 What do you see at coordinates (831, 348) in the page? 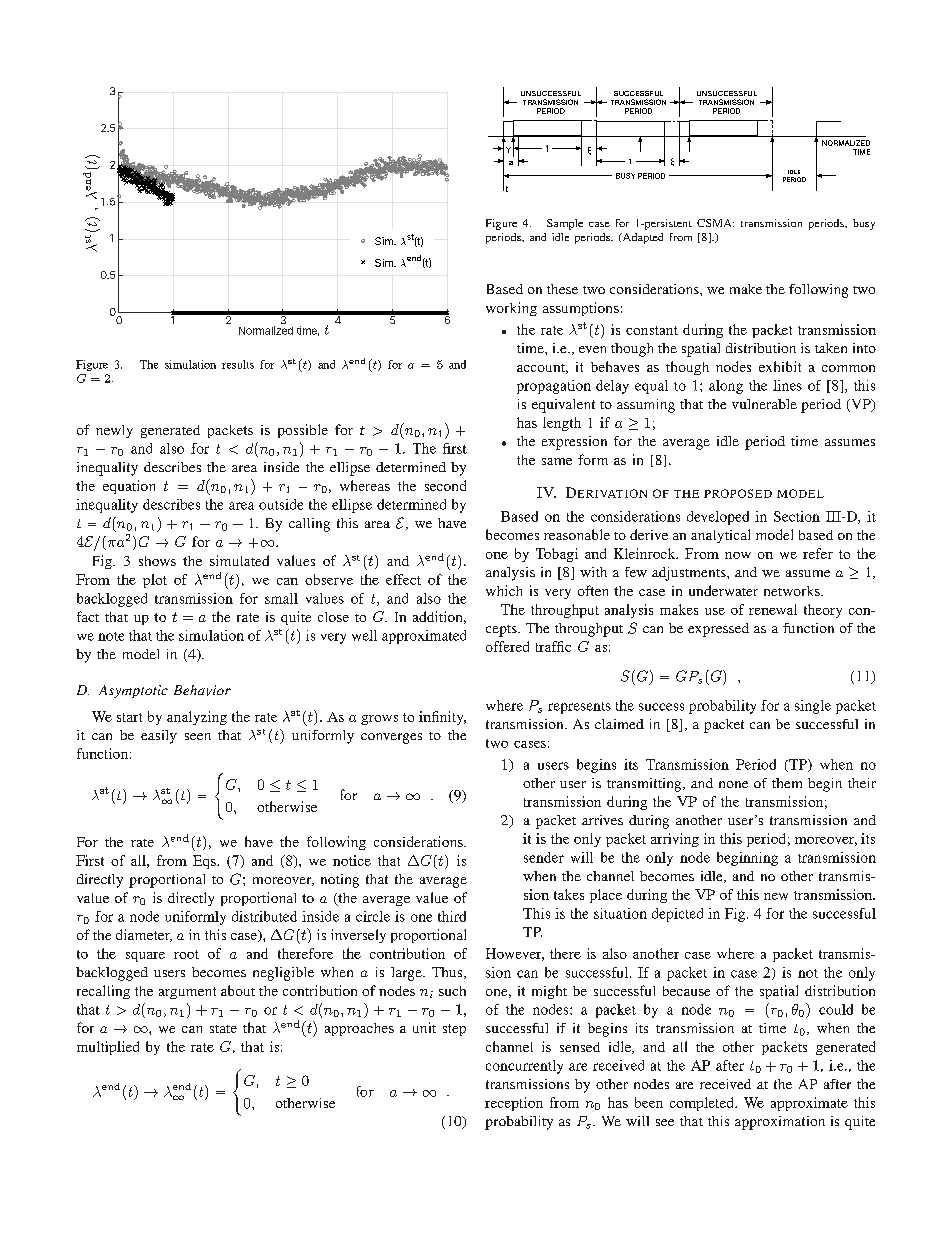
I see `taken` at bounding box center [831, 348].
